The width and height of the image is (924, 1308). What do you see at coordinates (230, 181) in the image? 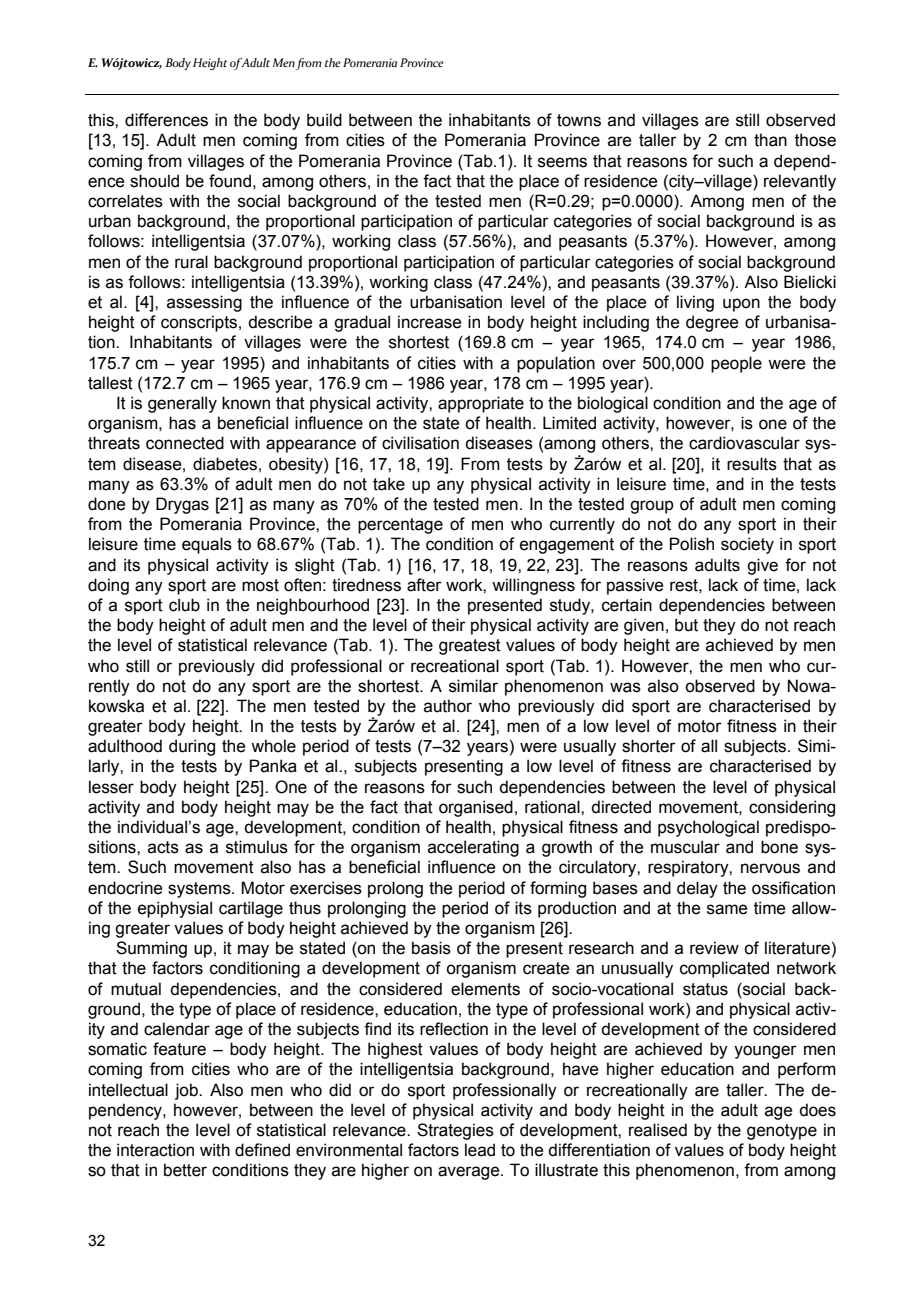
I see `found` at bounding box center [230, 181].
